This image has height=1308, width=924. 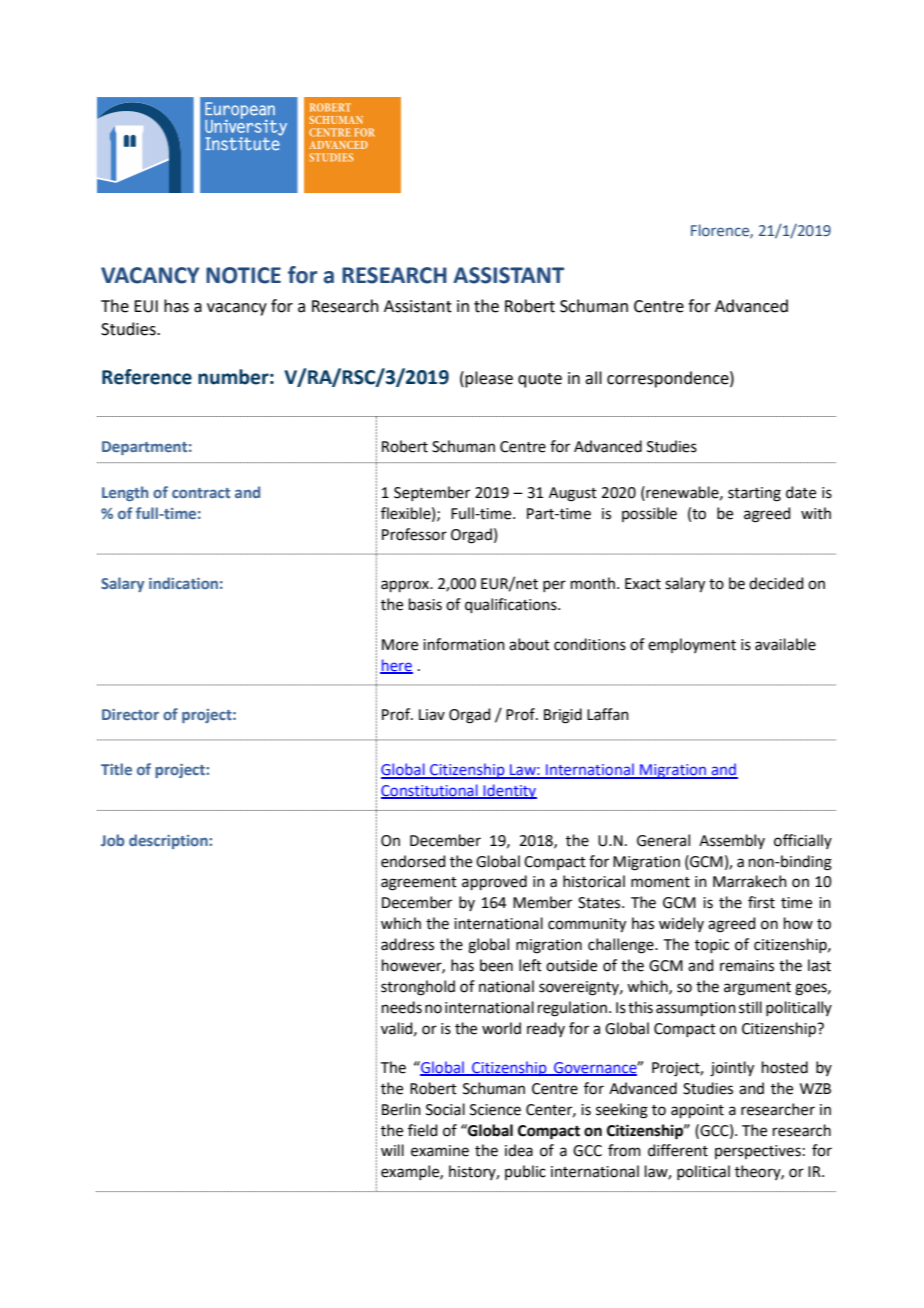 I want to click on quote, so click(x=540, y=380).
